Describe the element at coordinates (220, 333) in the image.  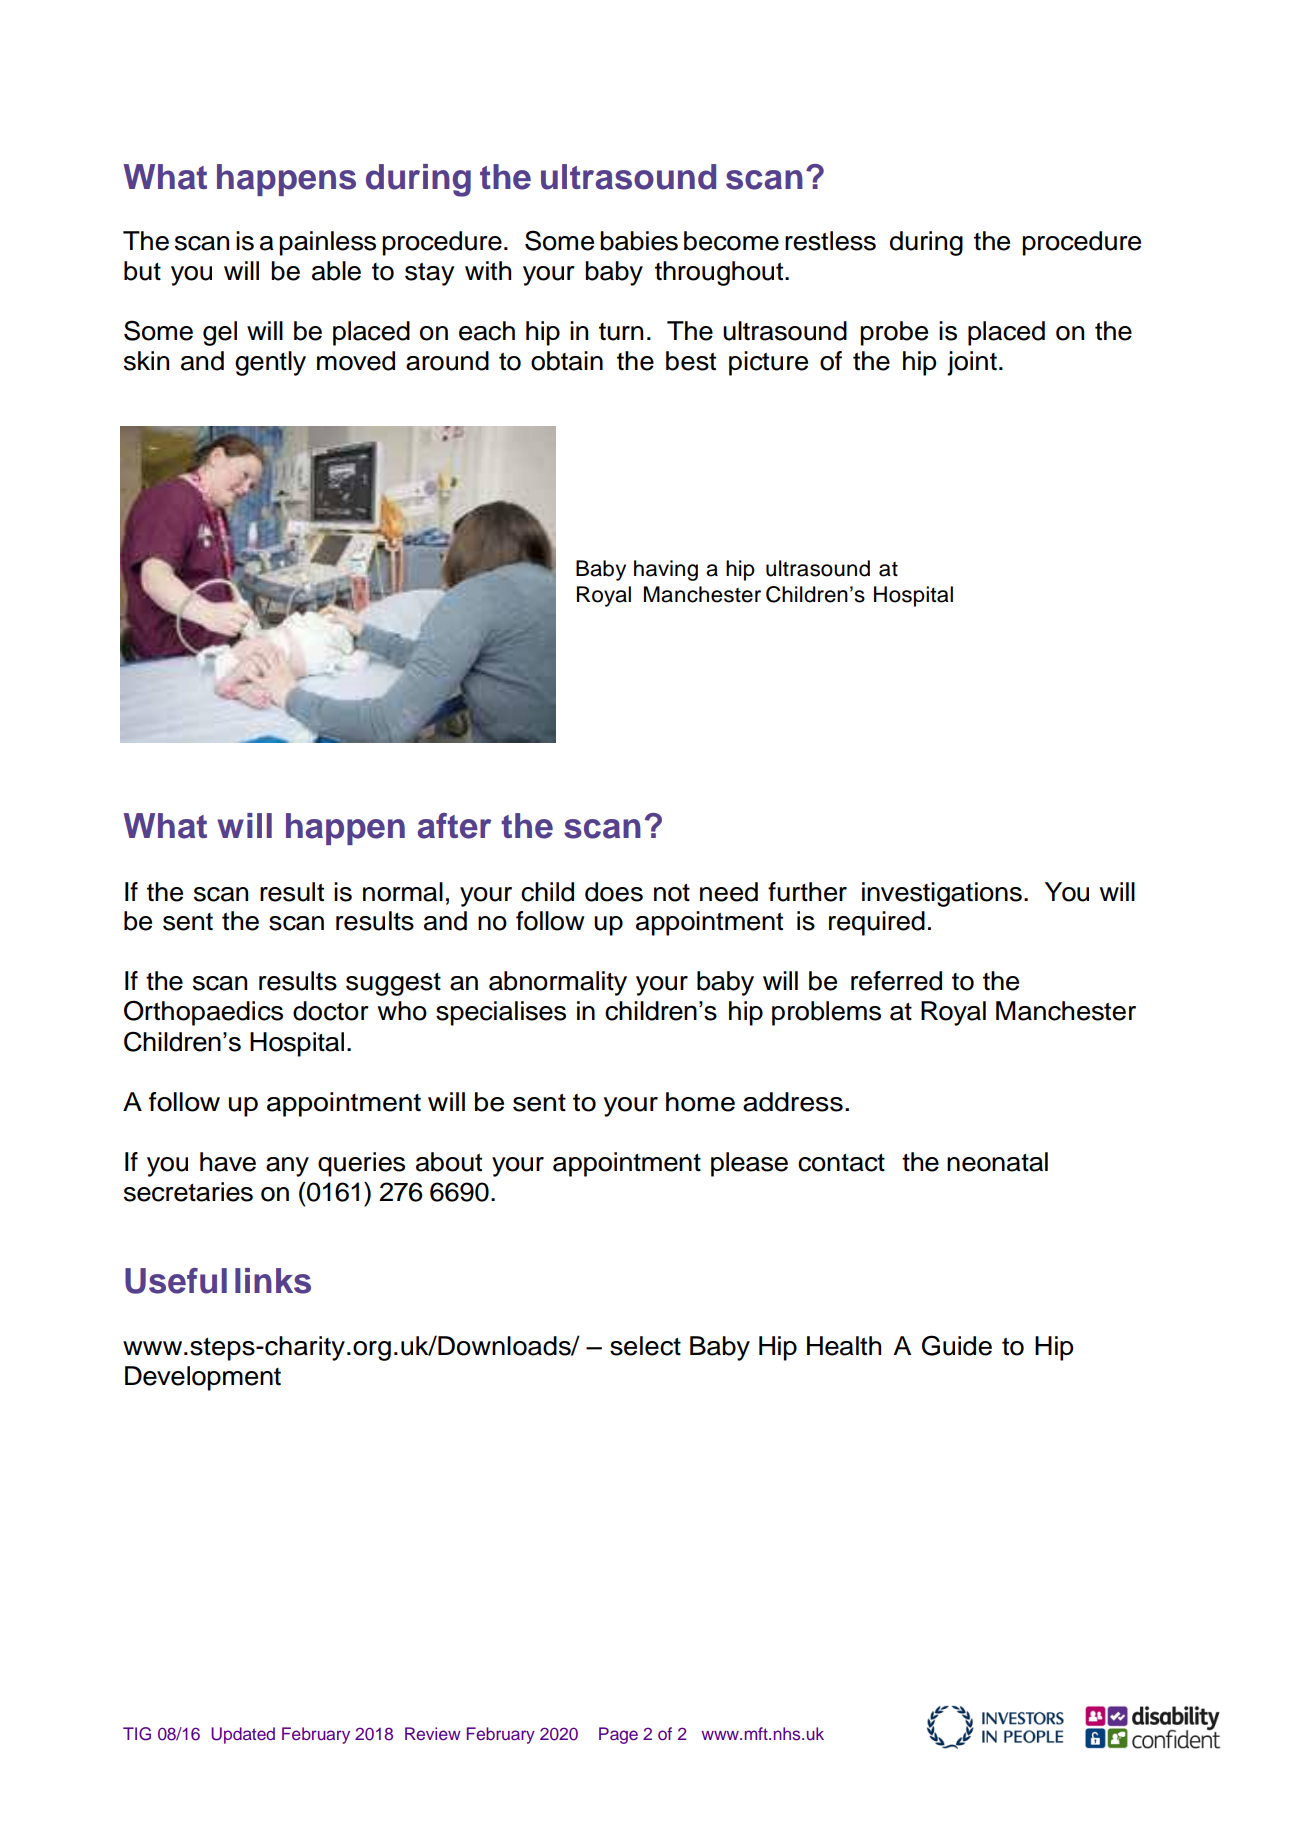
I see `gel` at that location.
